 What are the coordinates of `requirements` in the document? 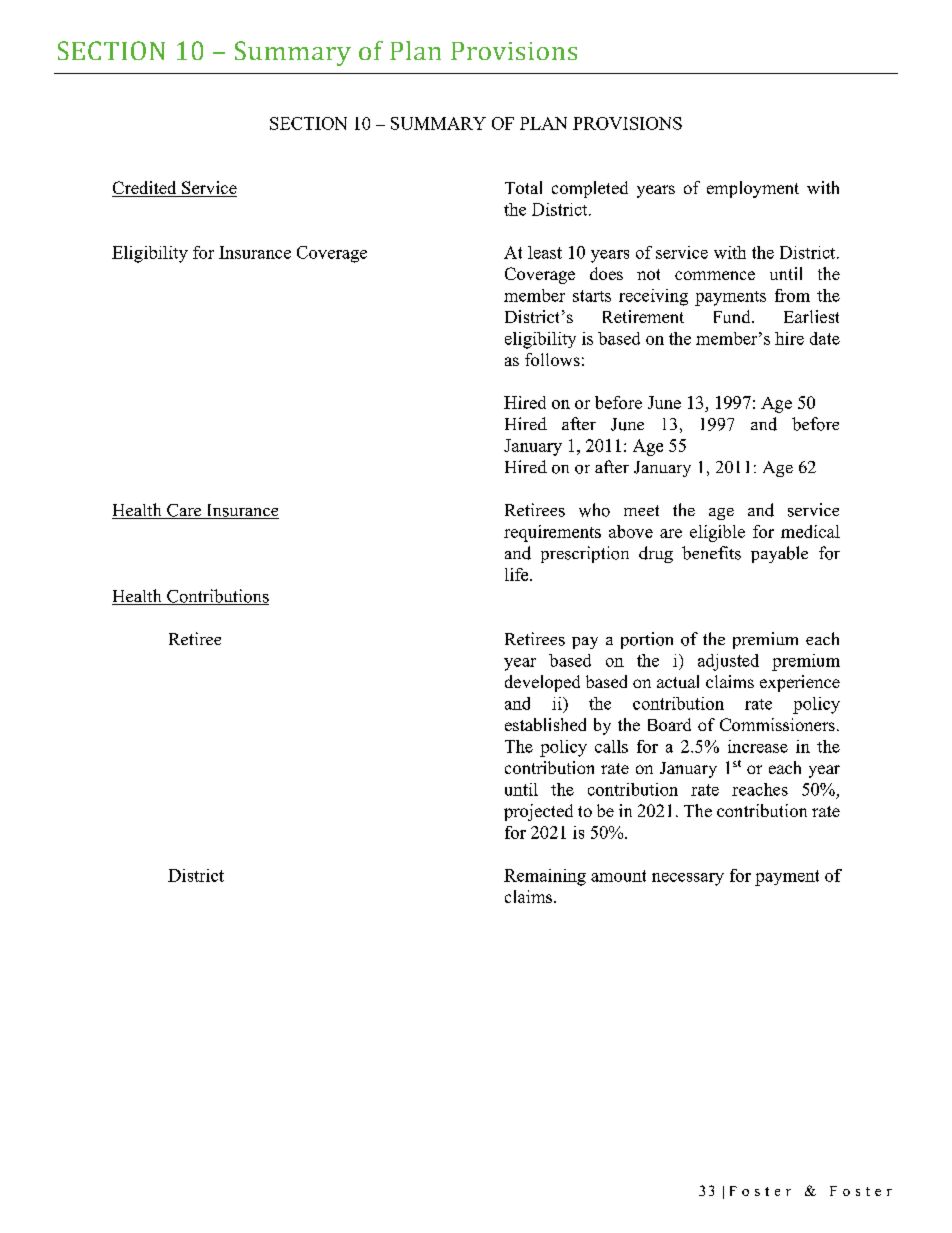 It's located at (552, 533).
